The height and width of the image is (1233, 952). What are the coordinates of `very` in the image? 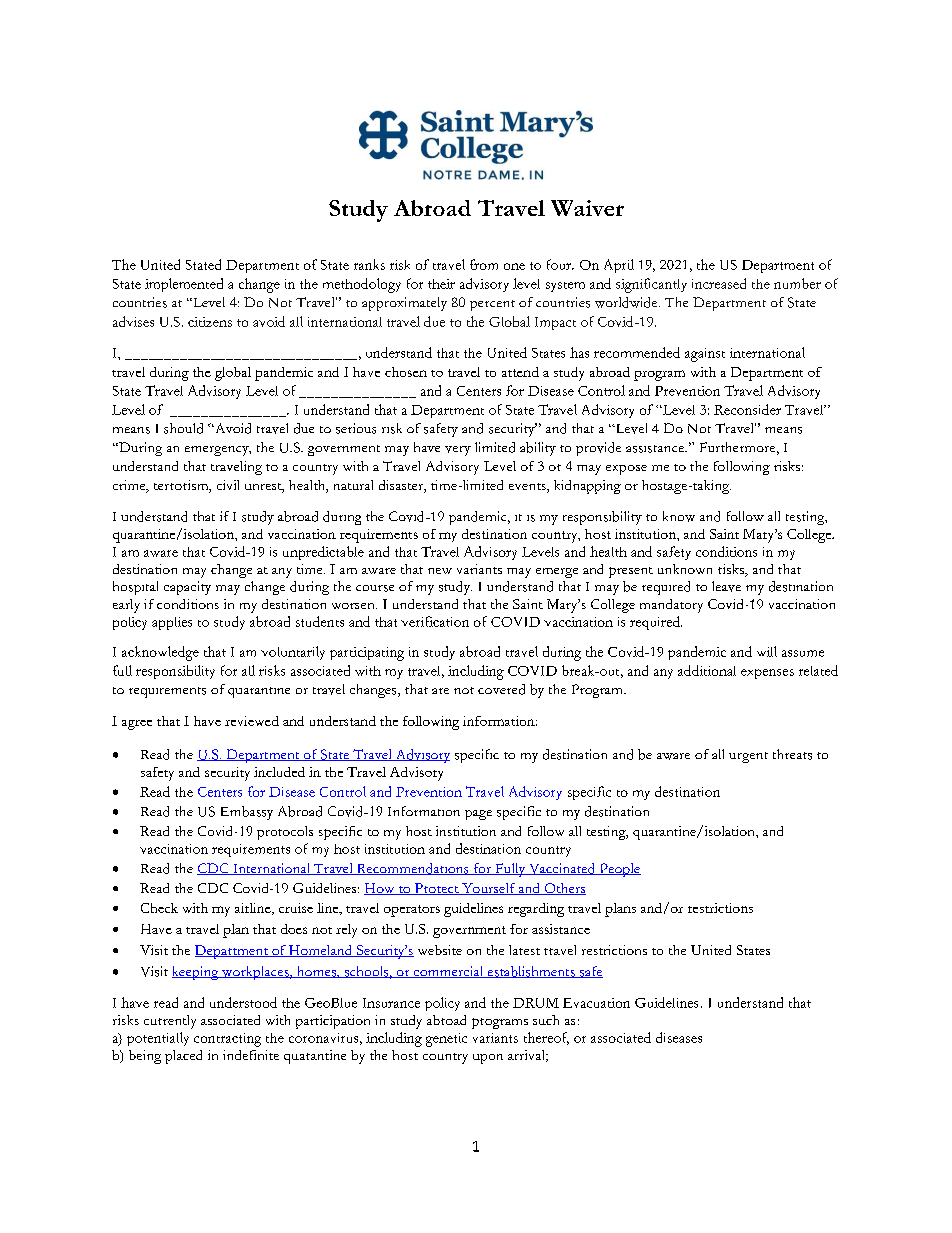 It's located at (458, 451).
